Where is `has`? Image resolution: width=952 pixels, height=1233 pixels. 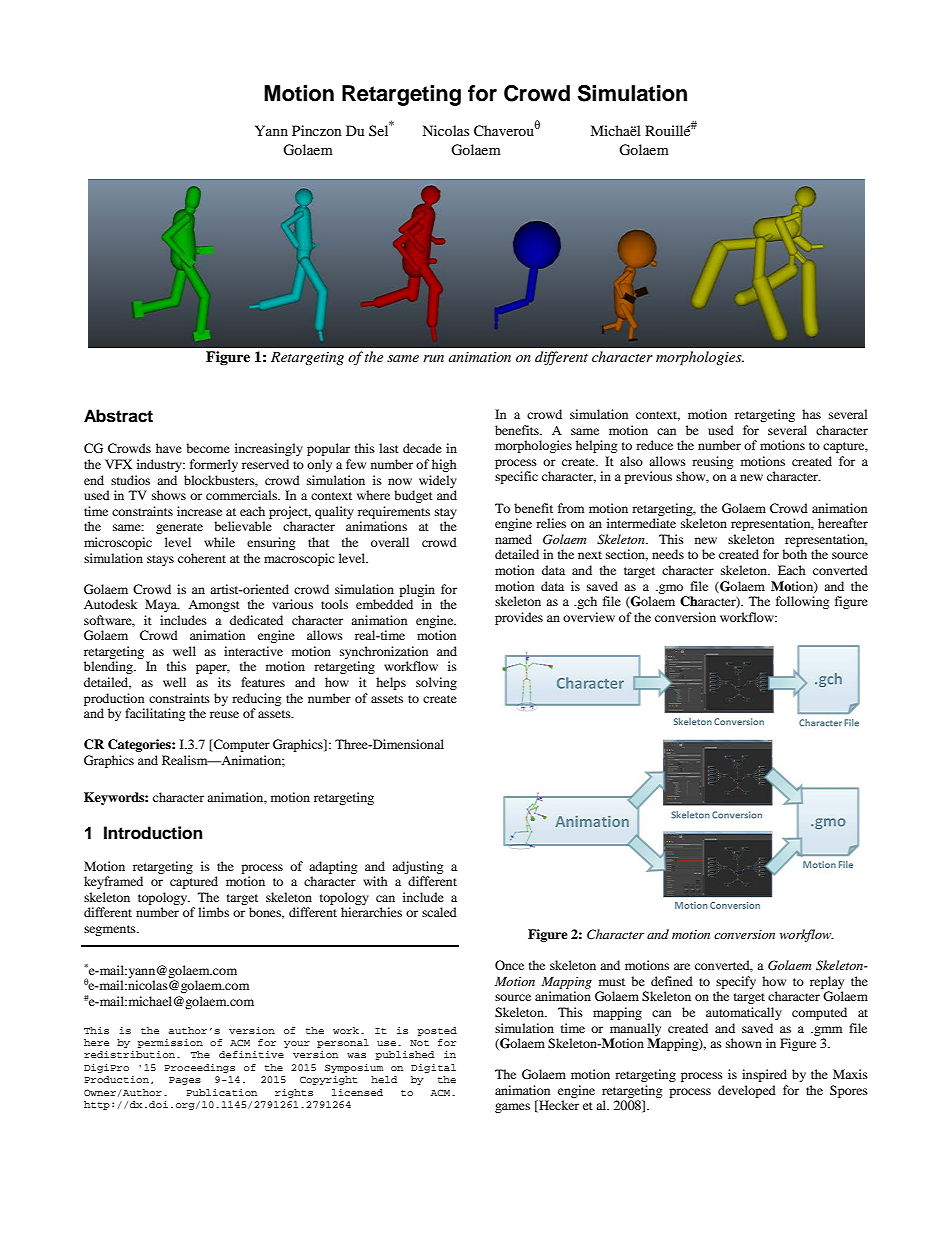
has is located at coordinates (811, 414).
